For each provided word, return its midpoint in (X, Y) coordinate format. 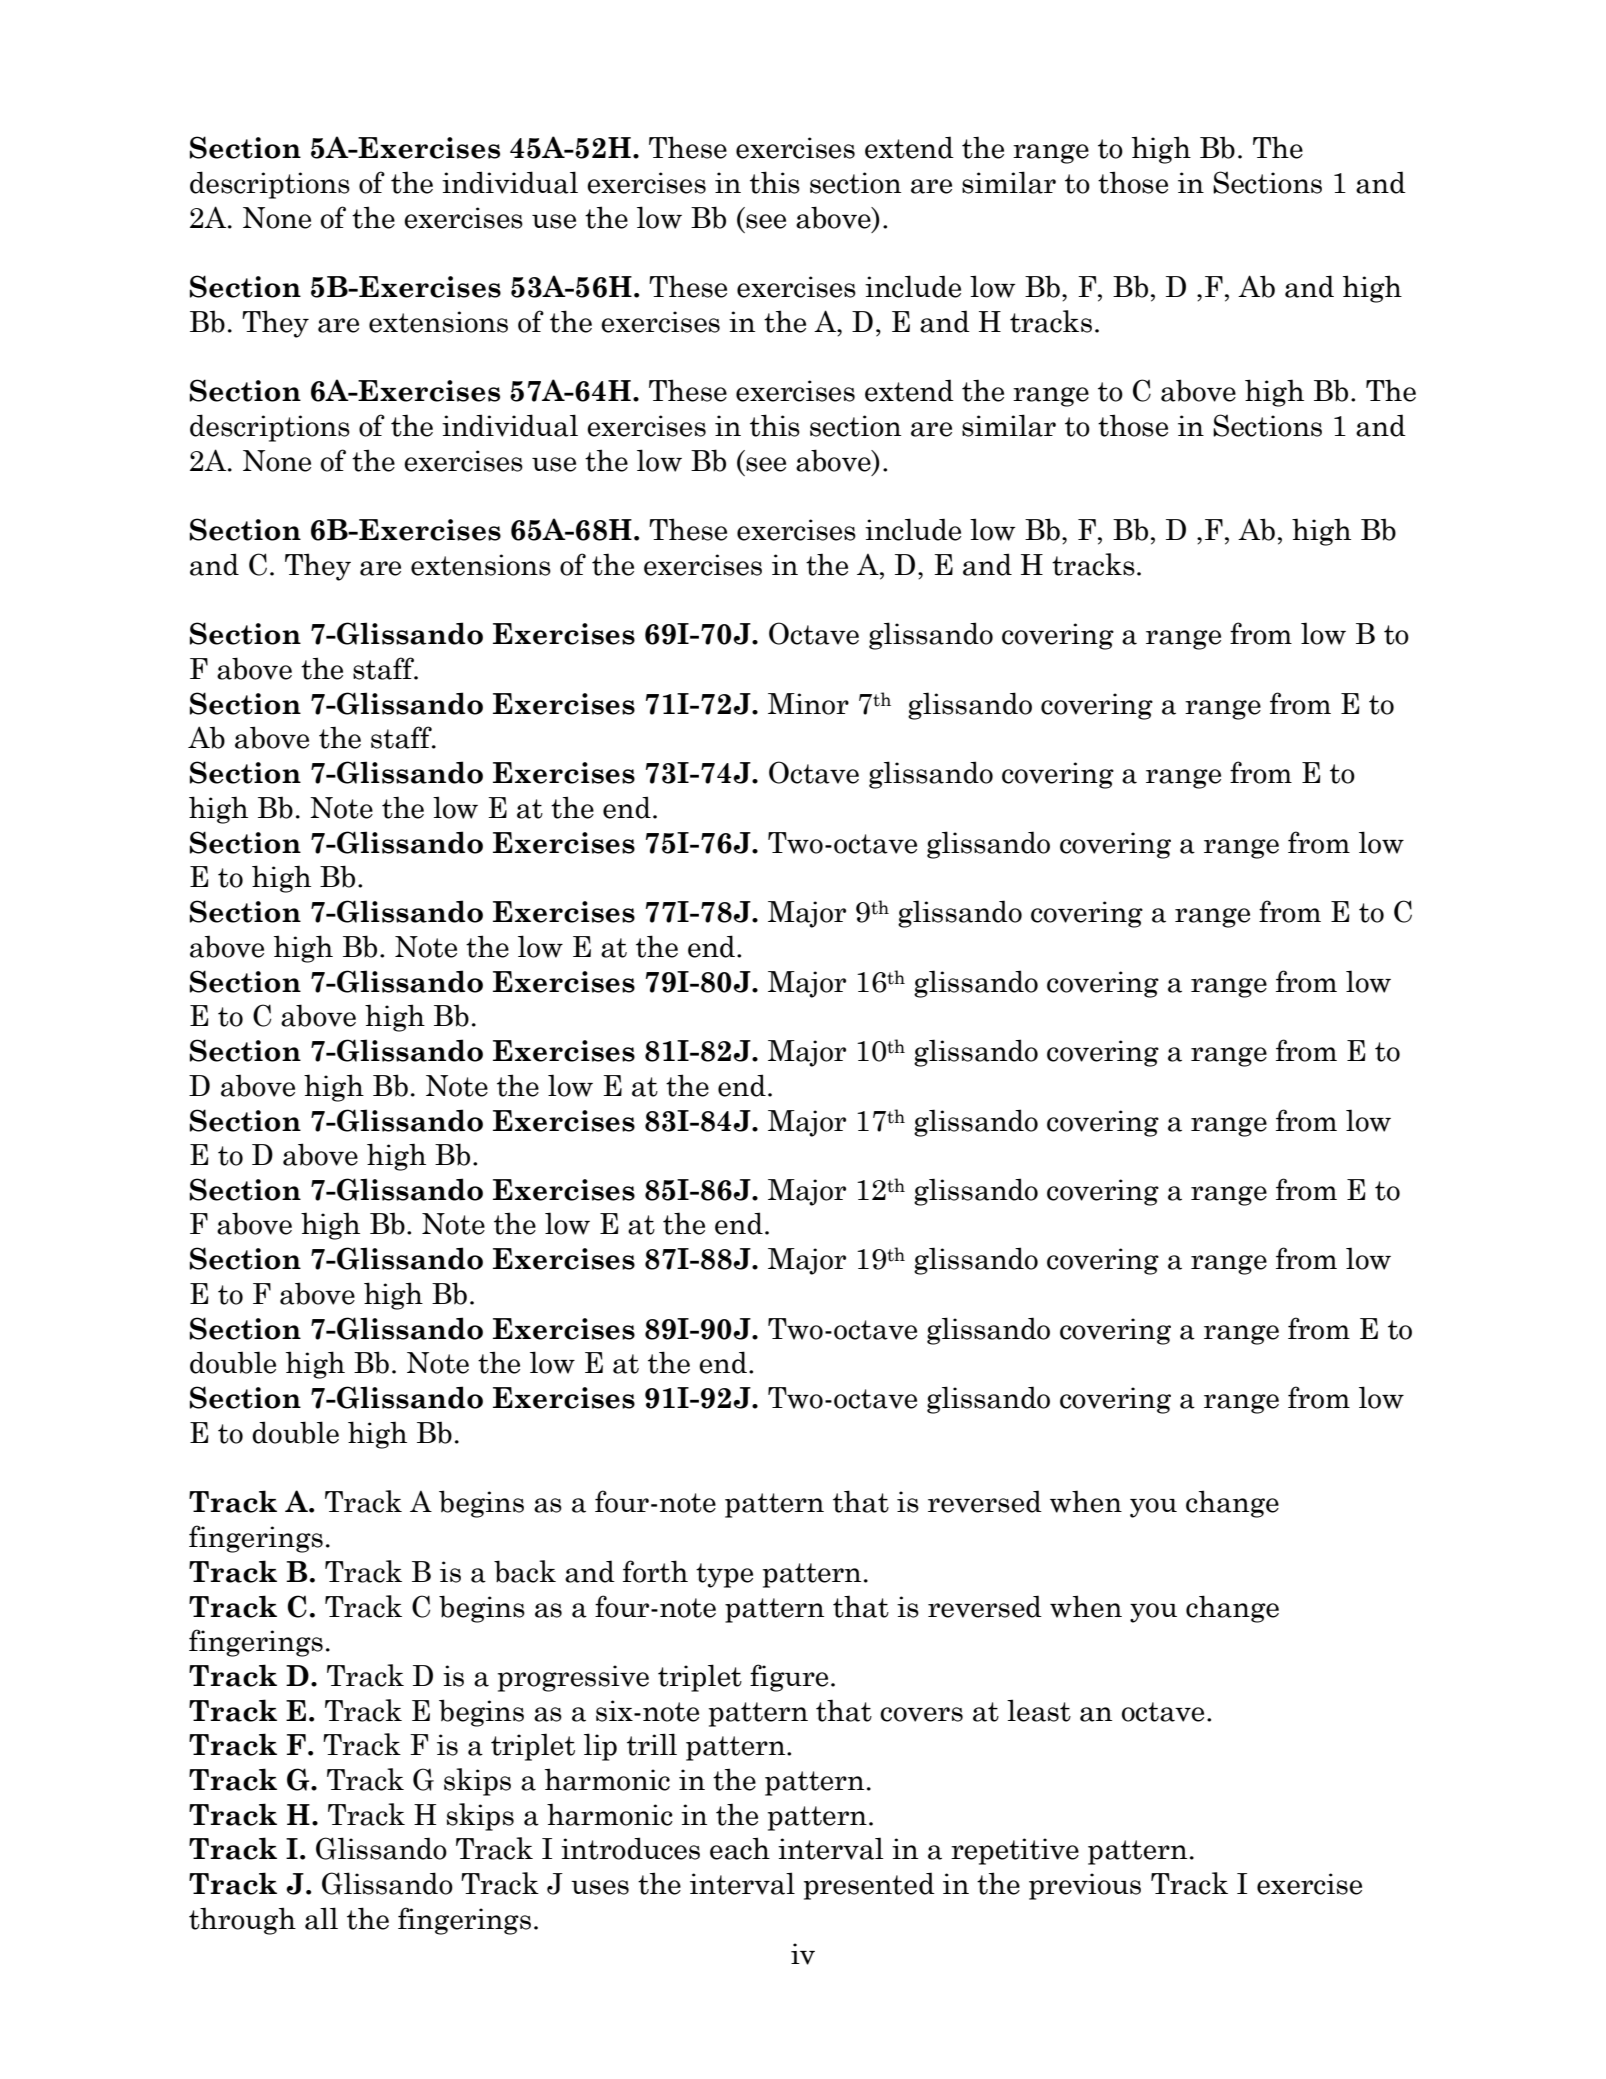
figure (789, 1678)
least (1039, 1710)
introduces (630, 1848)
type (724, 1575)
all (321, 1918)
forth (655, 1571)
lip (600, 1747)
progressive (573, 1678)
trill (652, 1744)
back (525, 1571)
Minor (808, 704)
